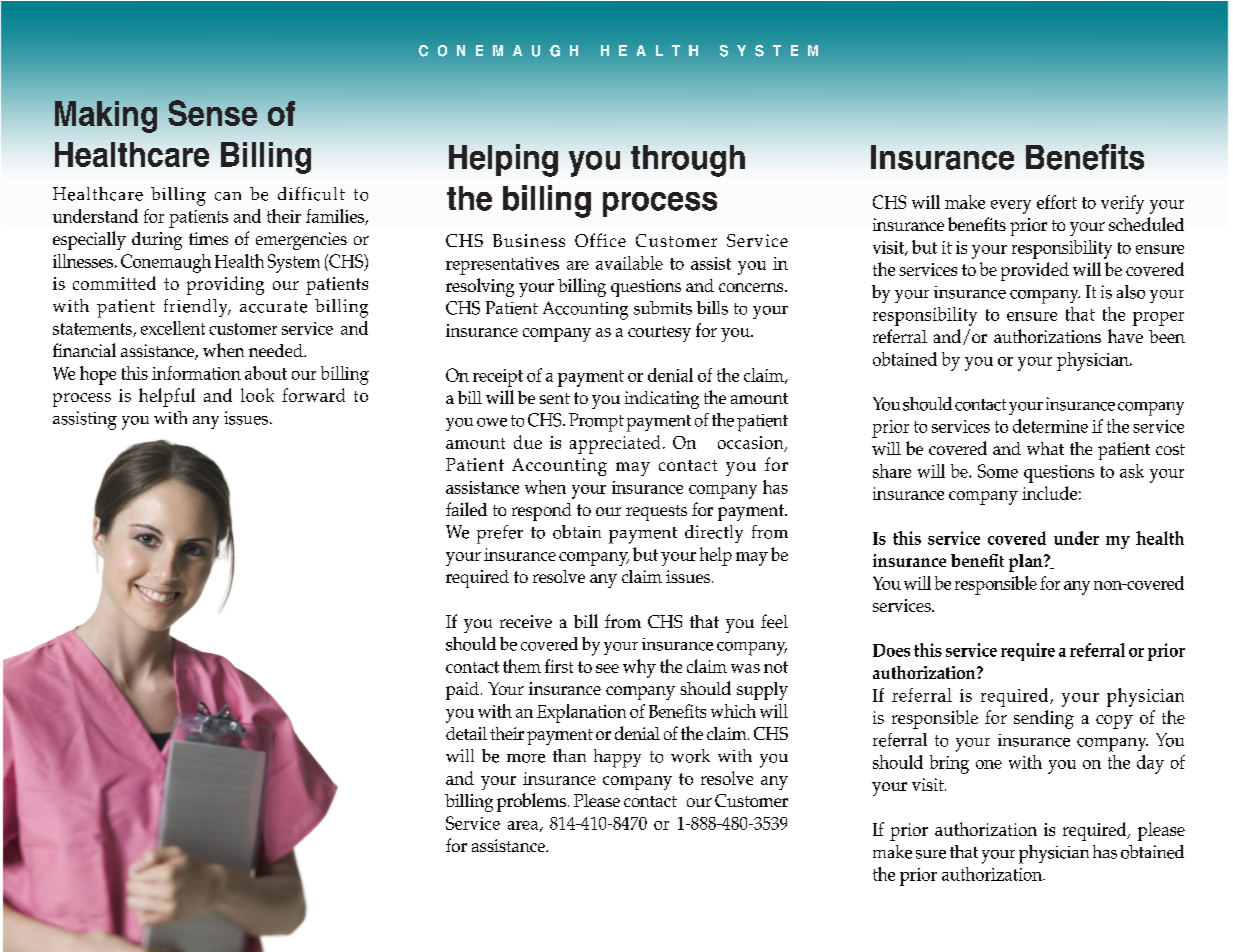  Describe the element at coordinates (1125, 336) in the image. I see `have` at that location.
